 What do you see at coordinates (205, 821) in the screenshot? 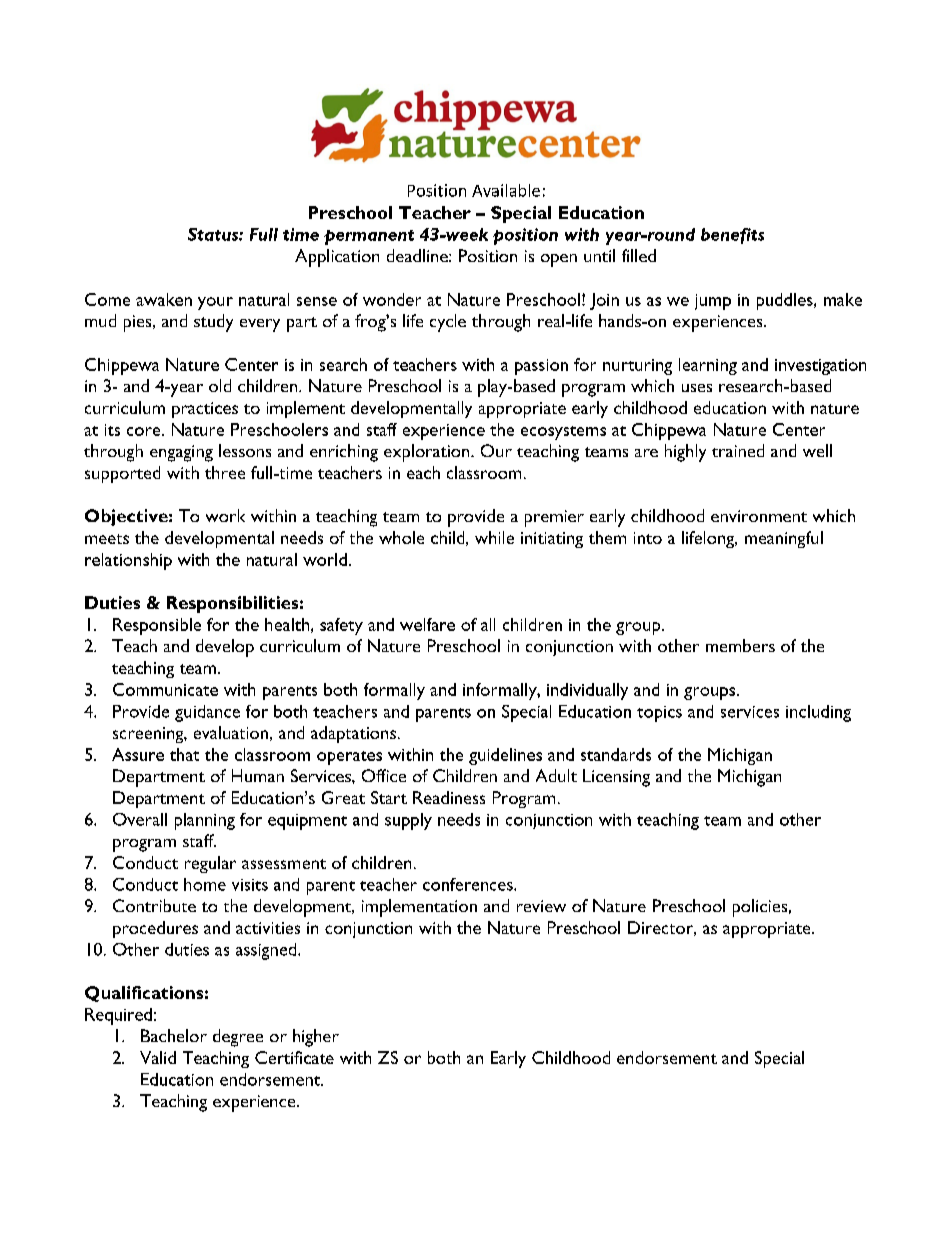
I see `planning` at bounding box center [205, 821].
